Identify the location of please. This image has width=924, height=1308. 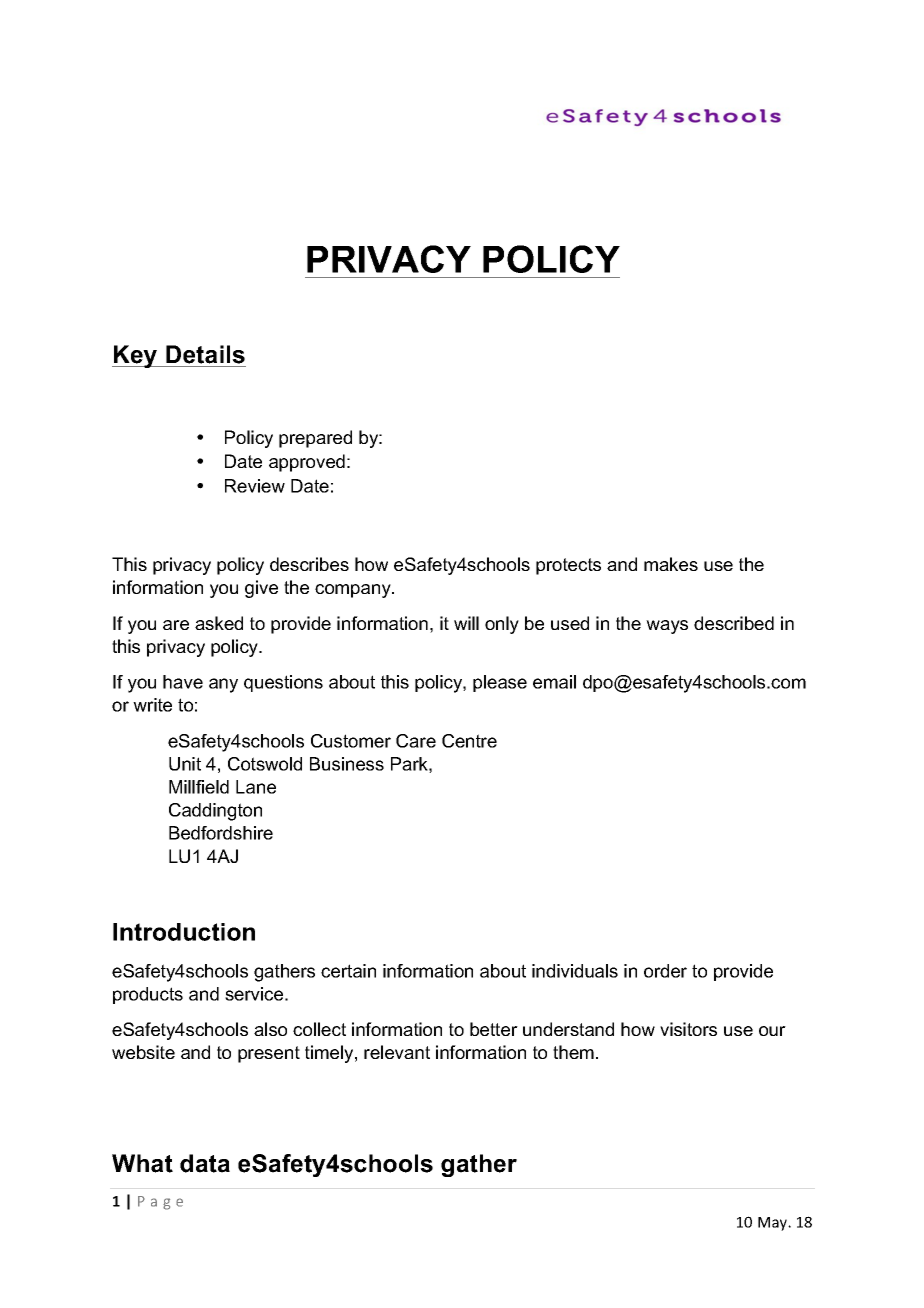
(500, 683).
